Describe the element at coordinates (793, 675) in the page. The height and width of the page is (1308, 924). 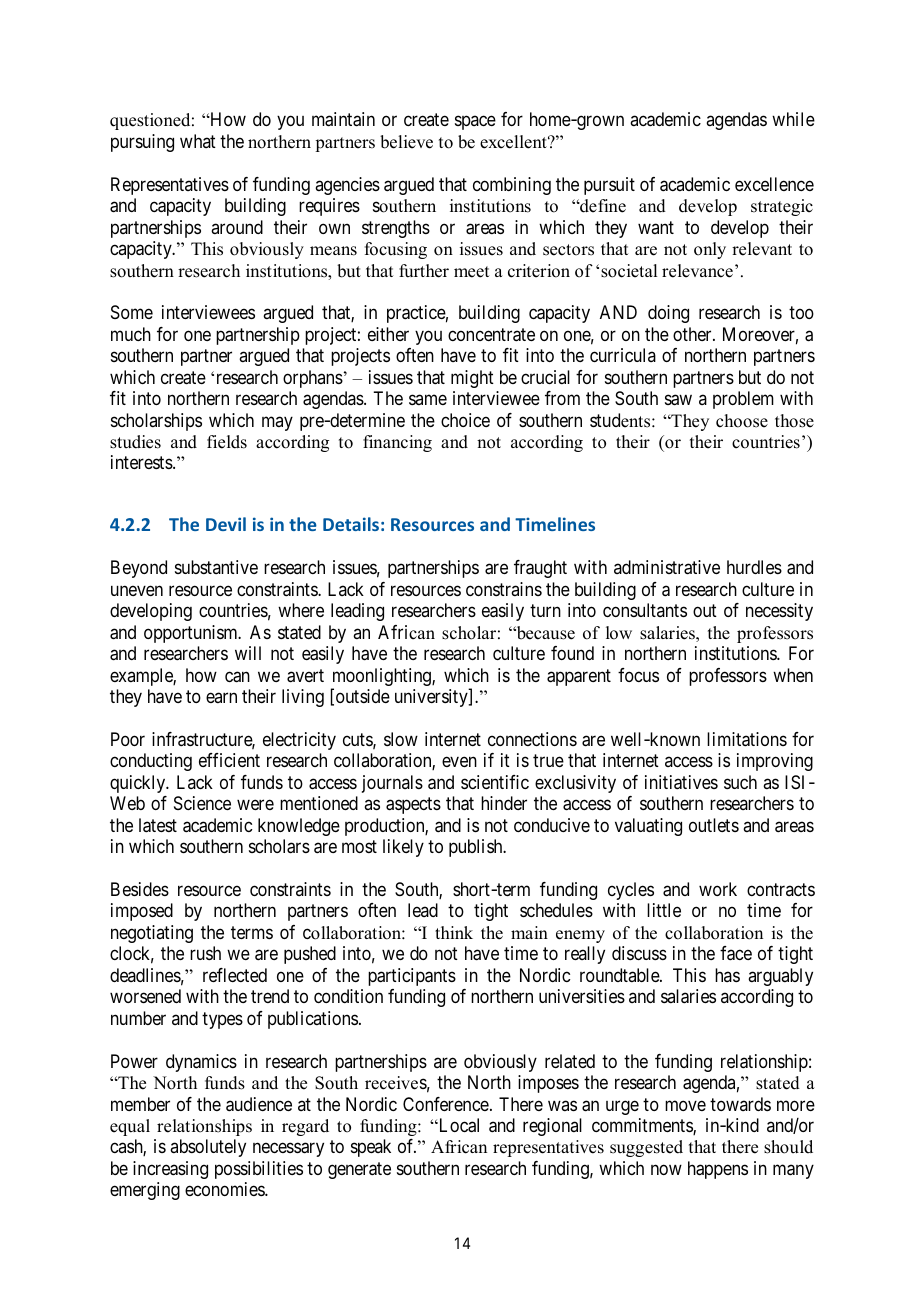
I see `when` at that location.
